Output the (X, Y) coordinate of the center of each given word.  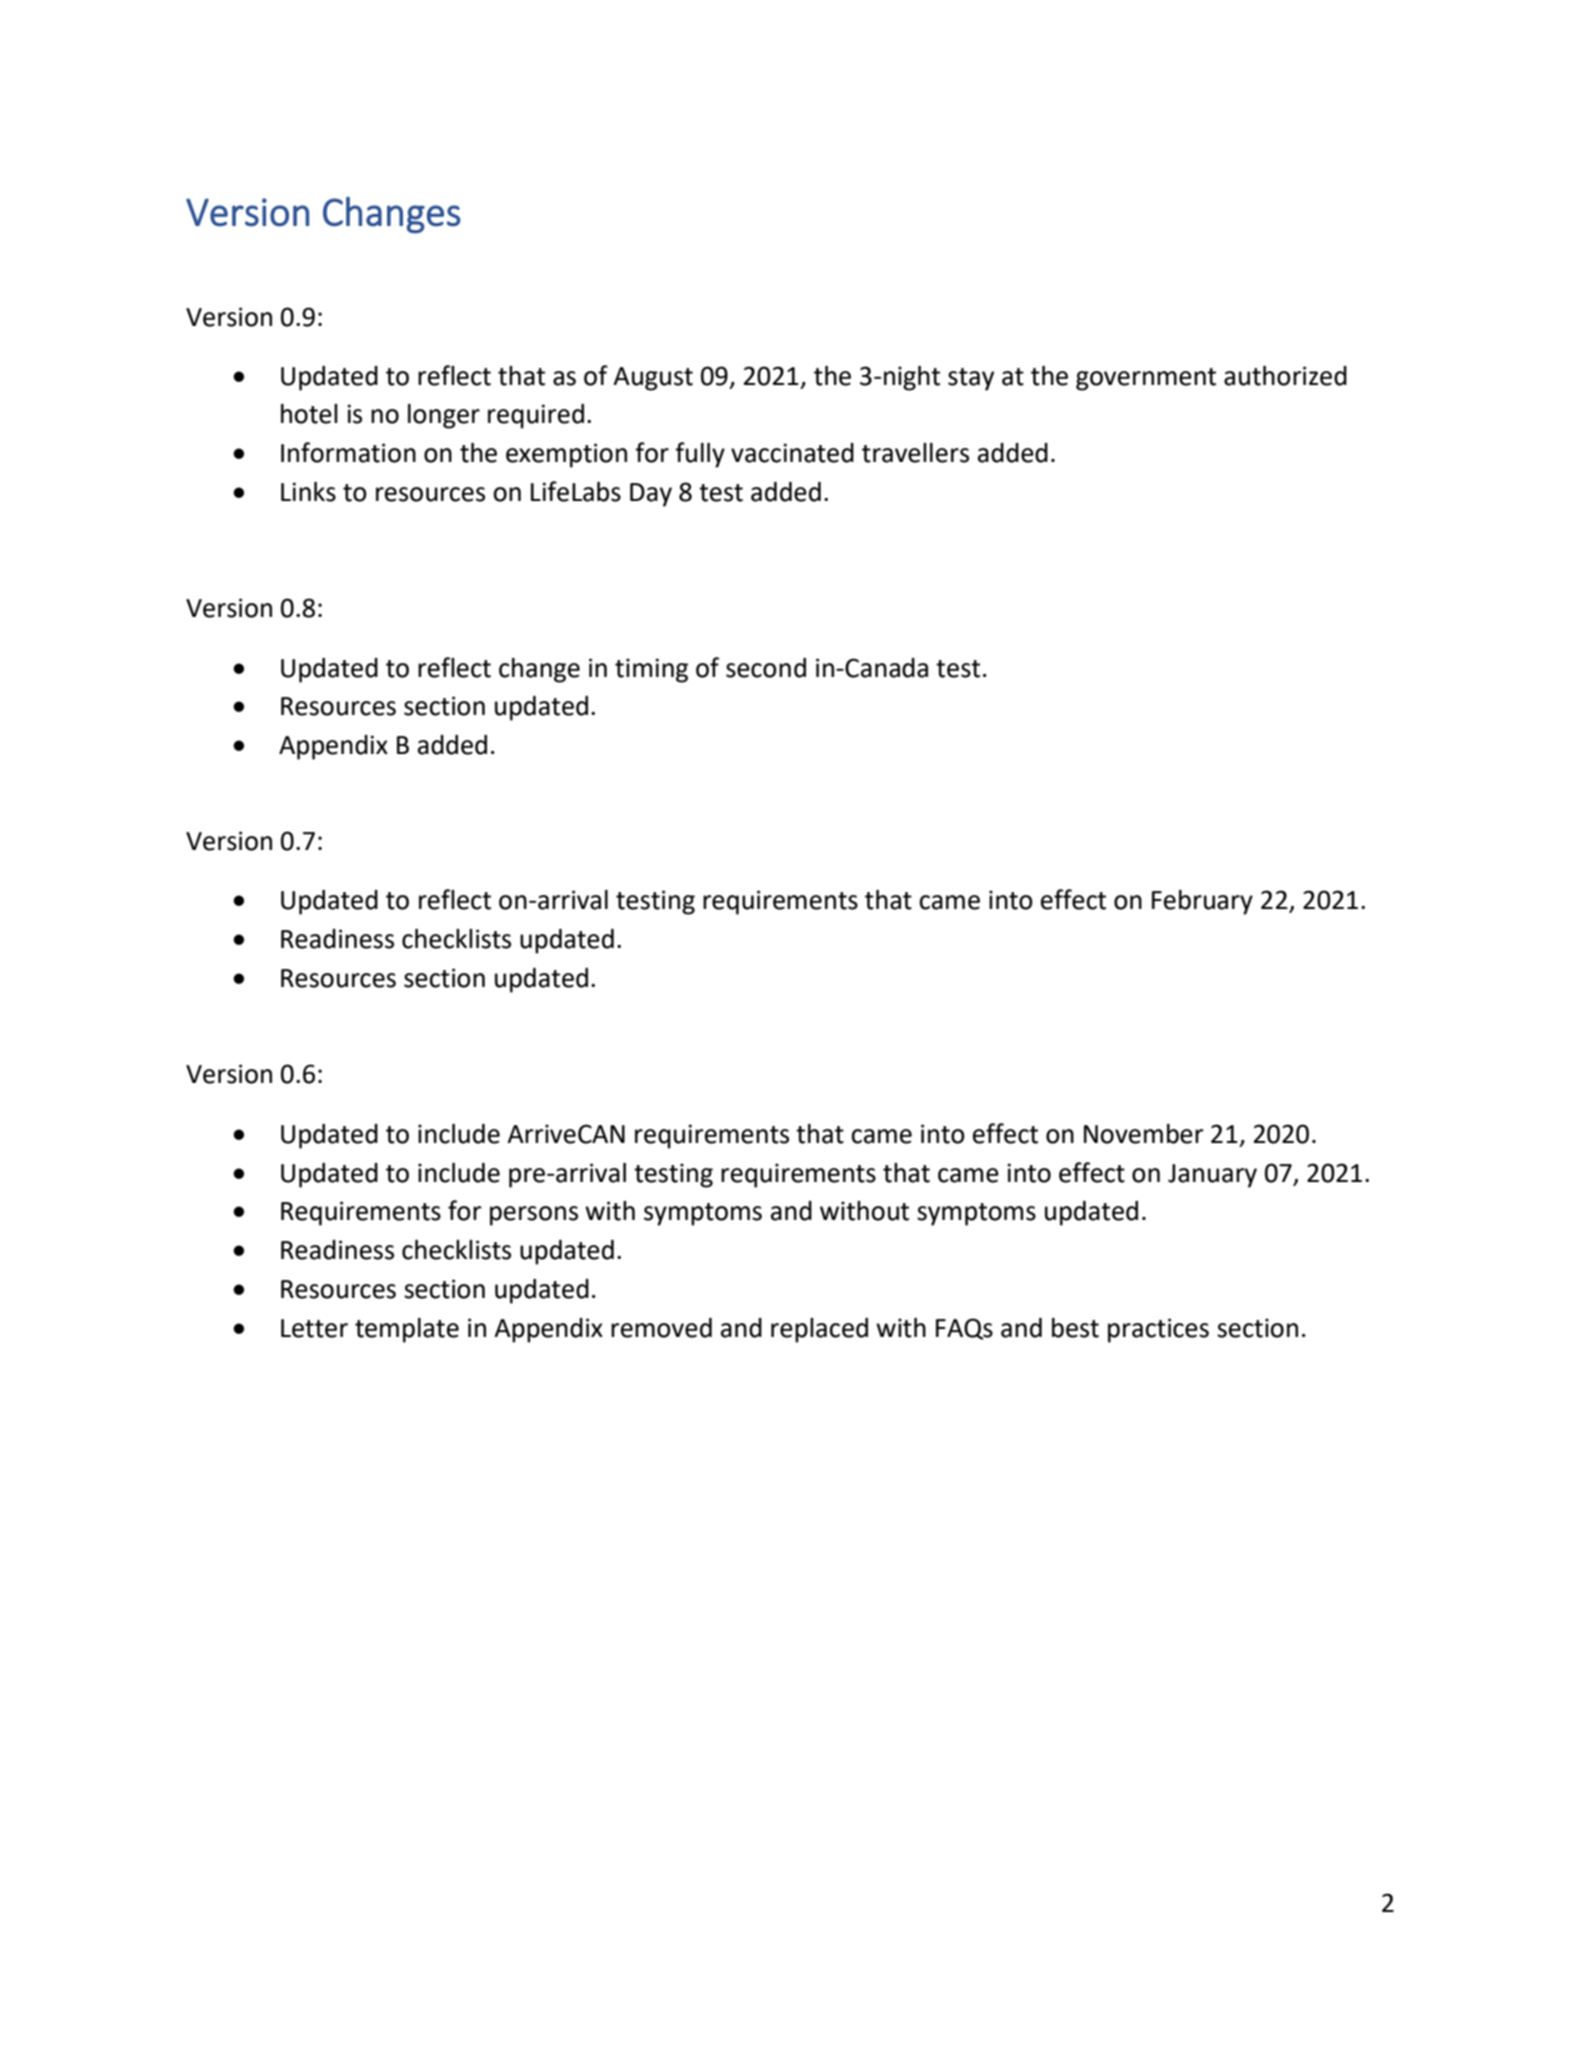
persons (534, 1216)
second (766, 668)
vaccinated (792, 453)
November (1144, 1134)
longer (444, 416)
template (407, 1330)
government (1146, 379)
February (1202, 902)
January (1212, 1176)
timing (651, 670)
